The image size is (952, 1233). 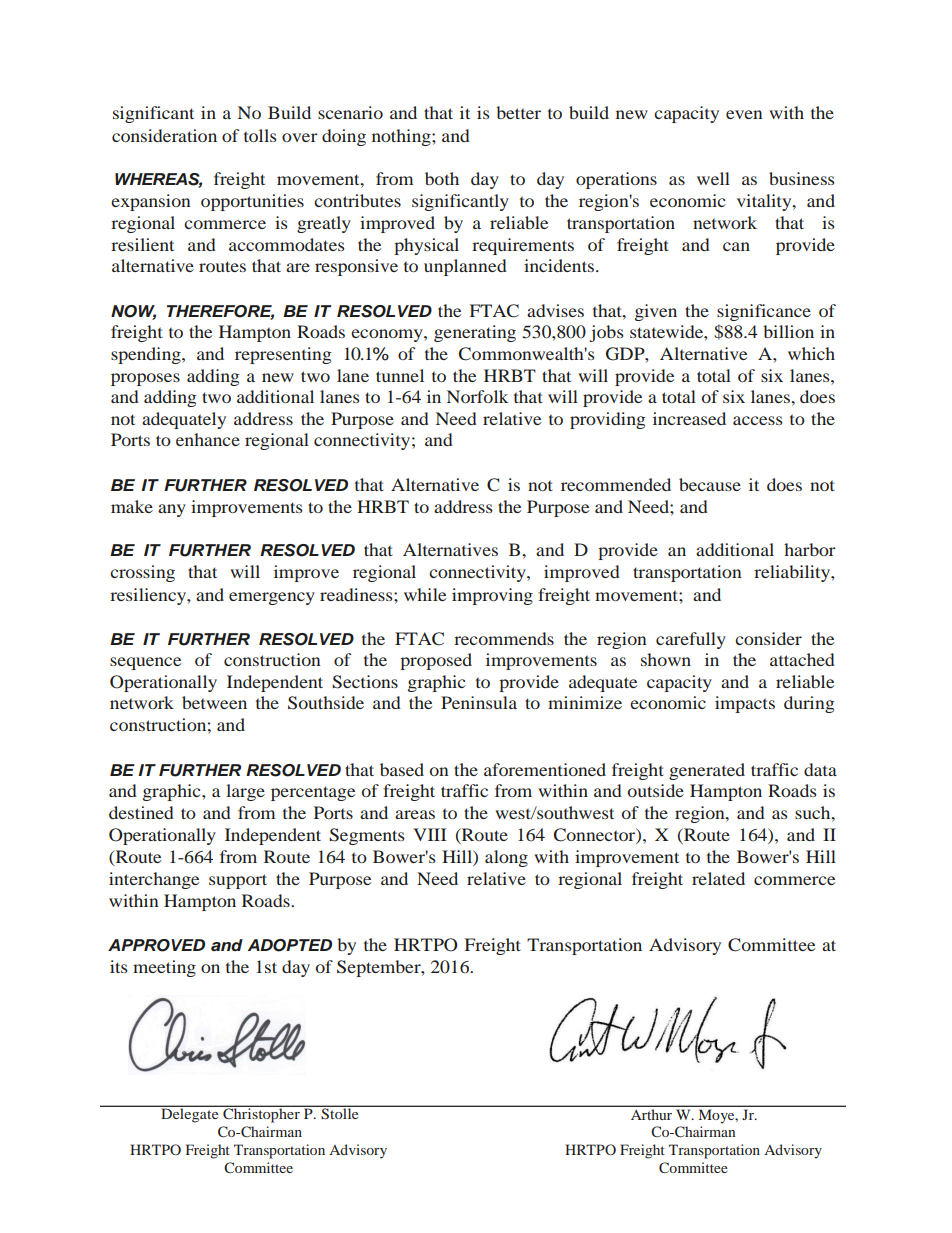 What do you see at coordinates (718, 878) in the page?
I see `related` at bounding box center [718, 878].
